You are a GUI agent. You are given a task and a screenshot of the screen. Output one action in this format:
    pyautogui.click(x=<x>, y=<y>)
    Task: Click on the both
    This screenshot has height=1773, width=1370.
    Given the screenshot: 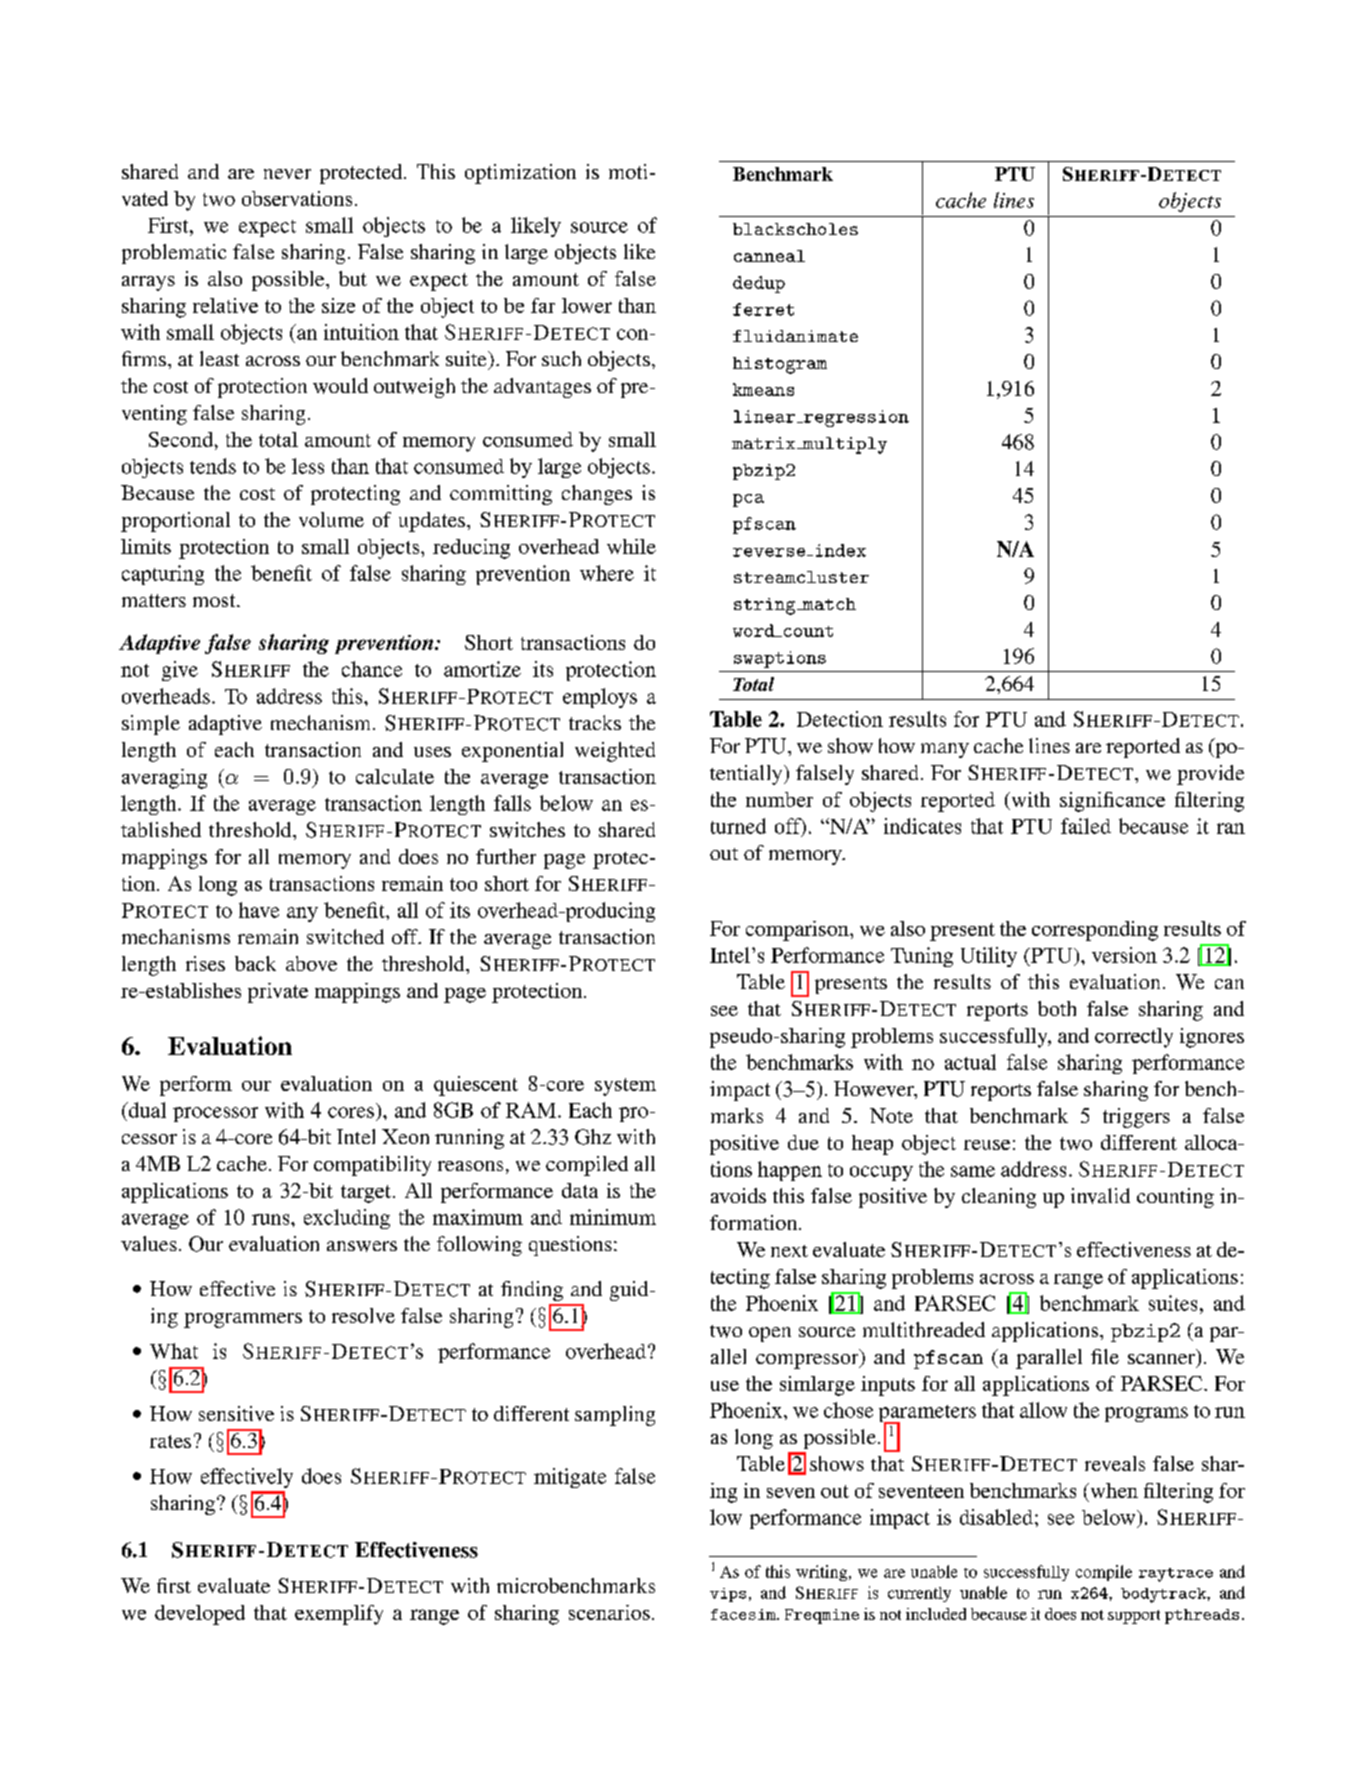 What is the action you would take?
    pyautogui.click(x=1057, y=1008)
